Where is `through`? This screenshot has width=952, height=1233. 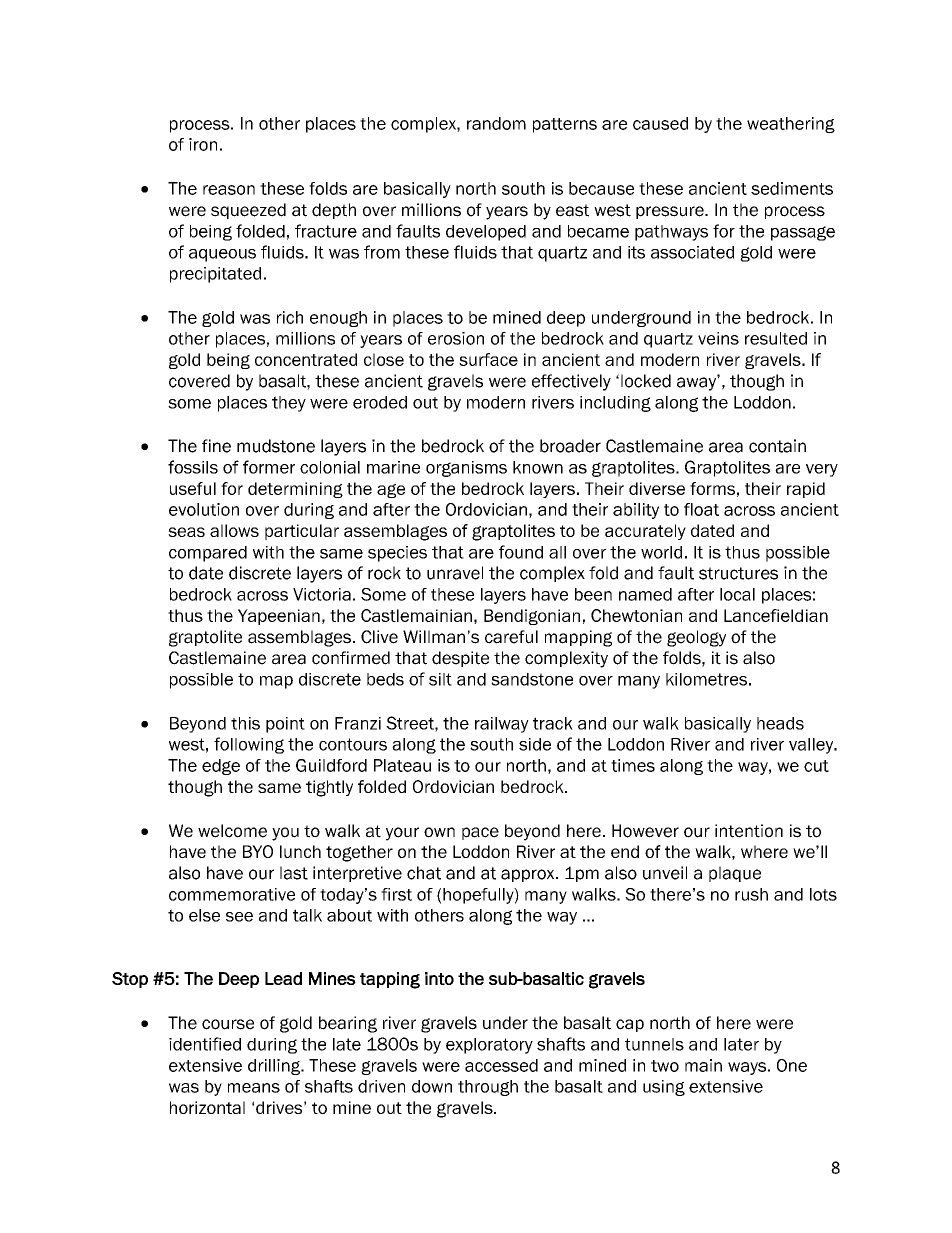
through is located at coordinates (488, 1088).
